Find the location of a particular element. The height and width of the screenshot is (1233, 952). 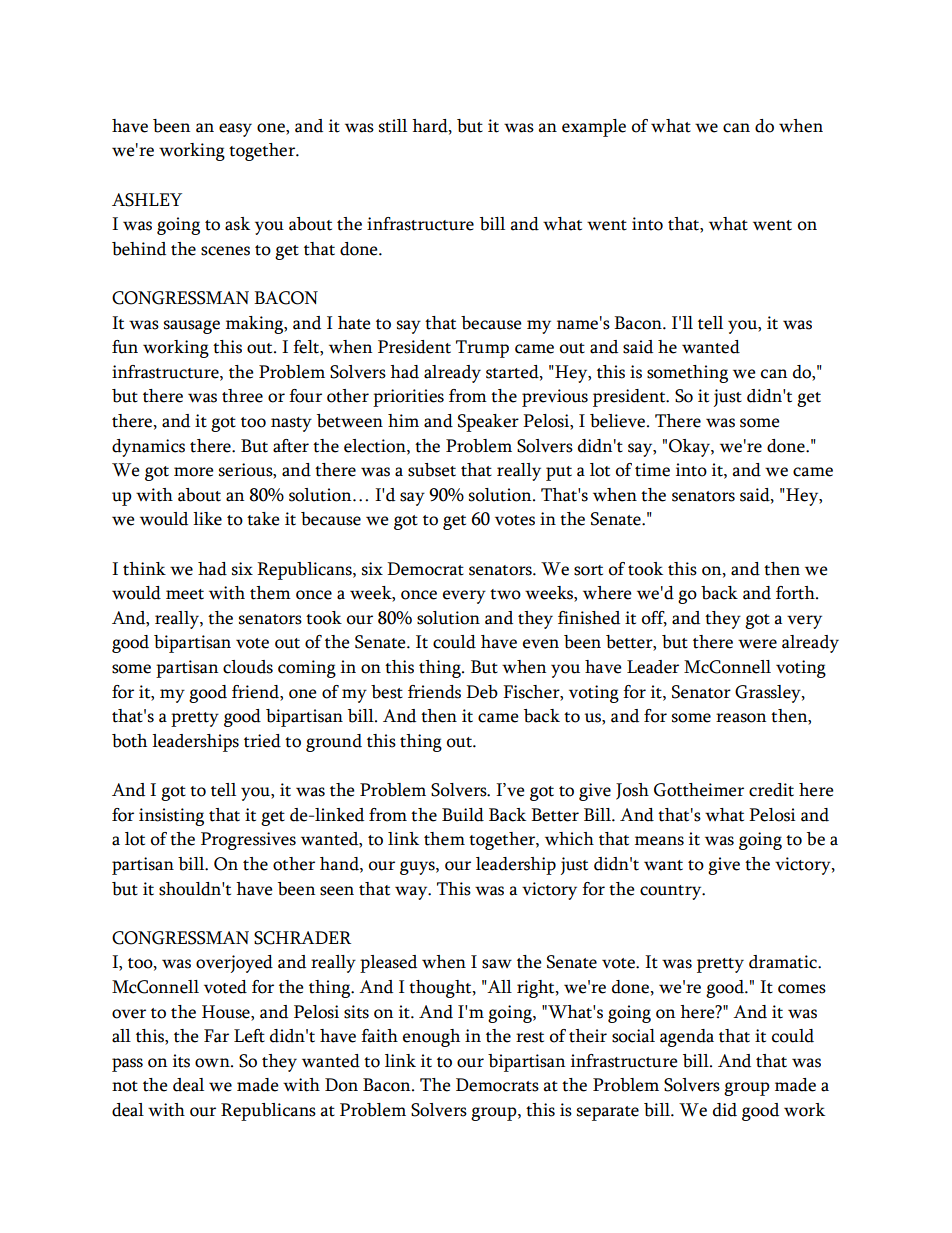

example is located at coordinates (594, 128).
